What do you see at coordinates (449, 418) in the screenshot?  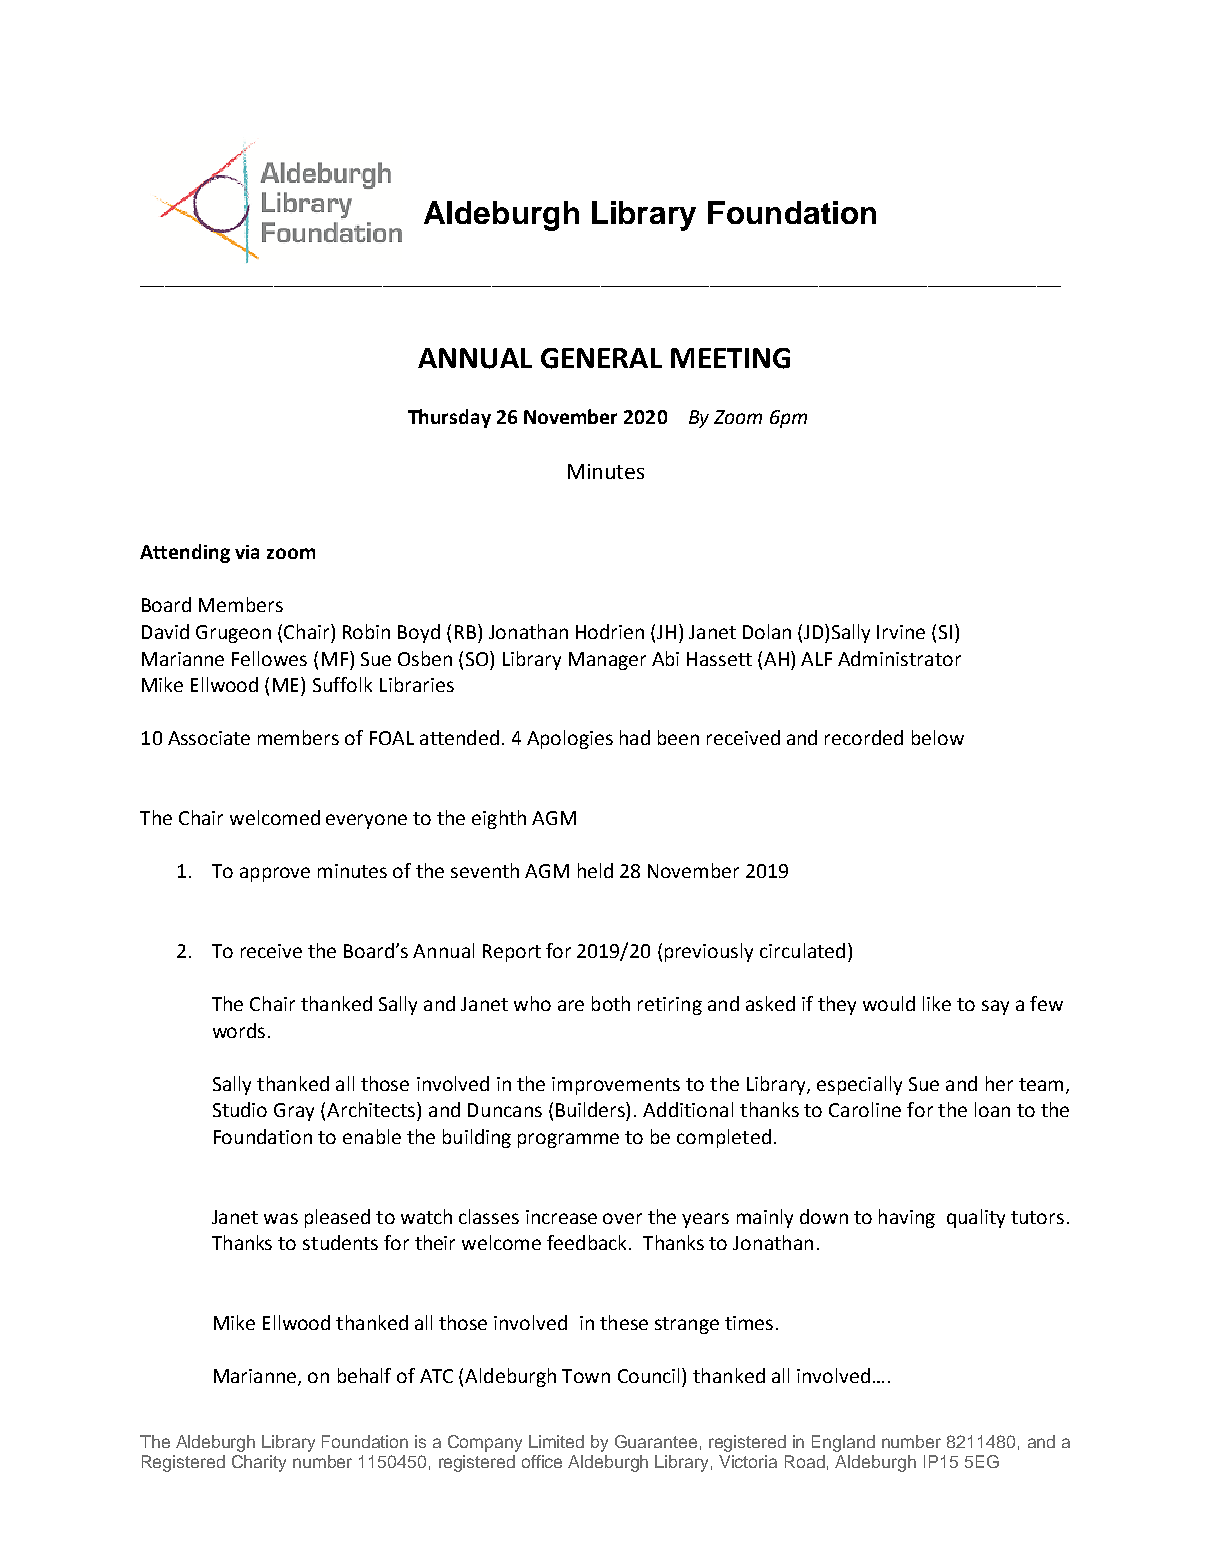 I see `Thursday` at bounding box center [449, 418].
